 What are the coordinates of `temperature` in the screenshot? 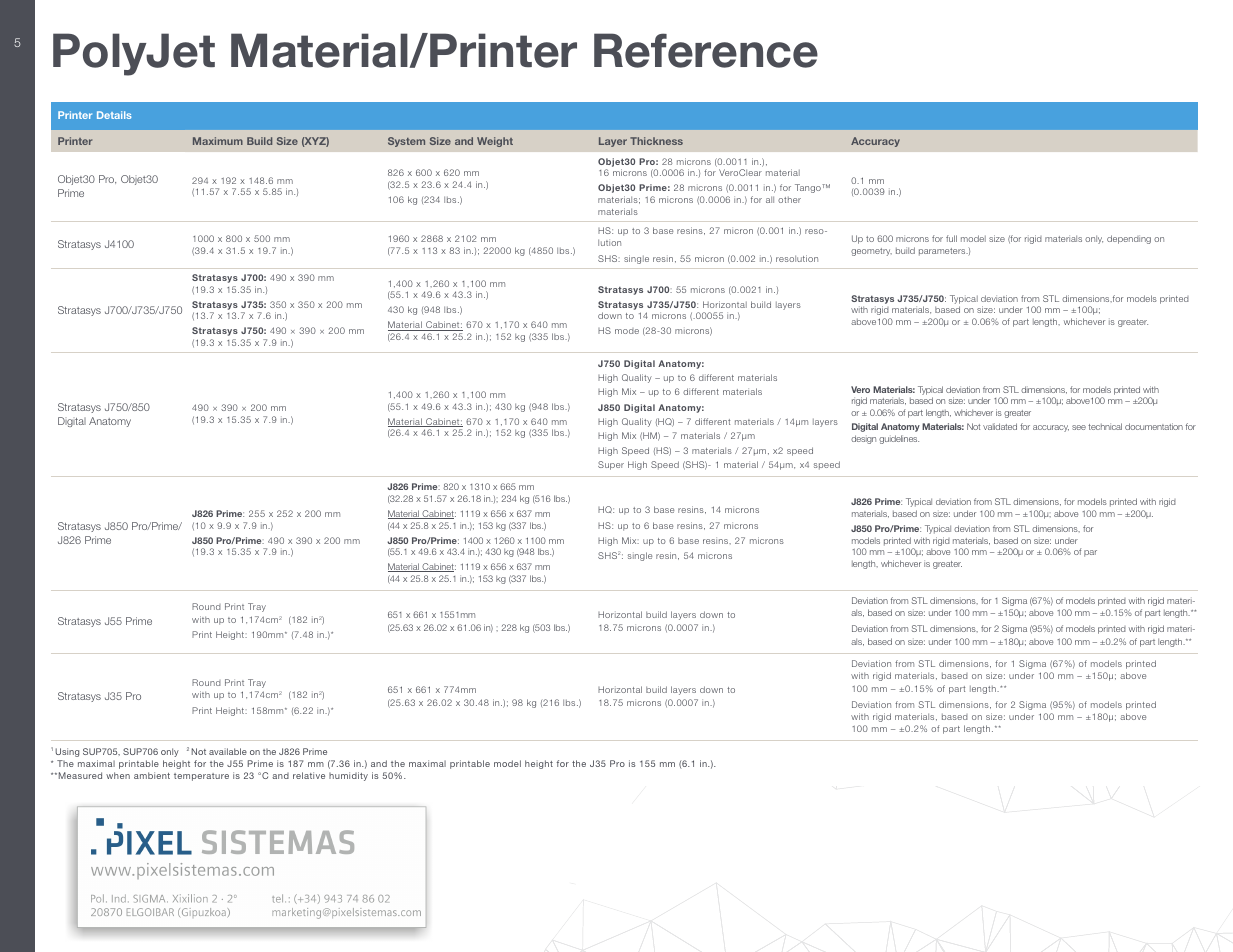 It's located at (201, 777).
